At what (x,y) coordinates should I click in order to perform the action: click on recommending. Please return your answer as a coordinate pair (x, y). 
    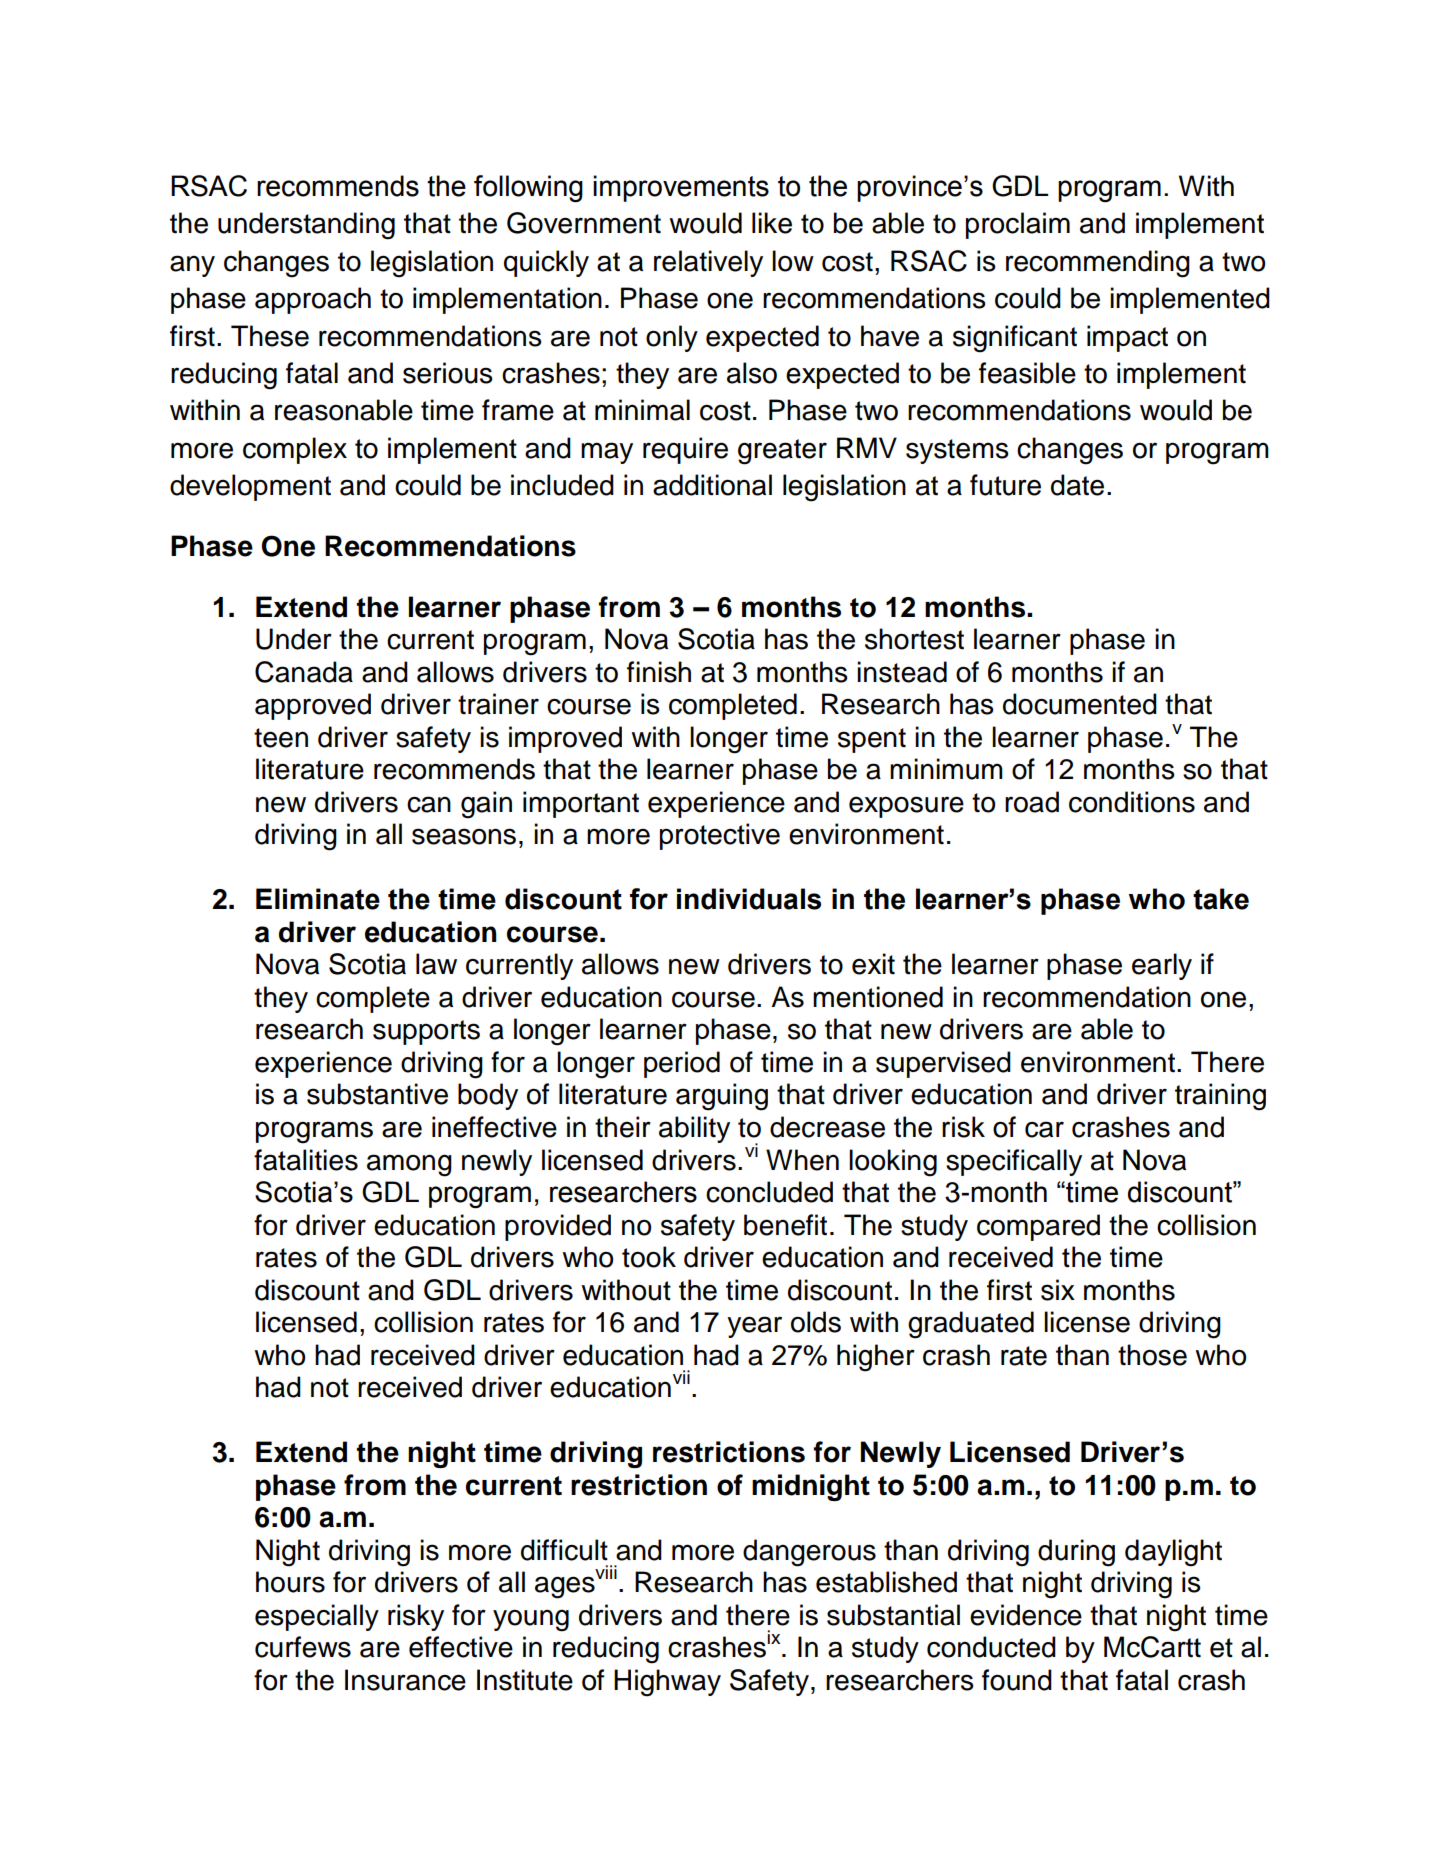
    Looking at the image, I should click on (1098, 264).
